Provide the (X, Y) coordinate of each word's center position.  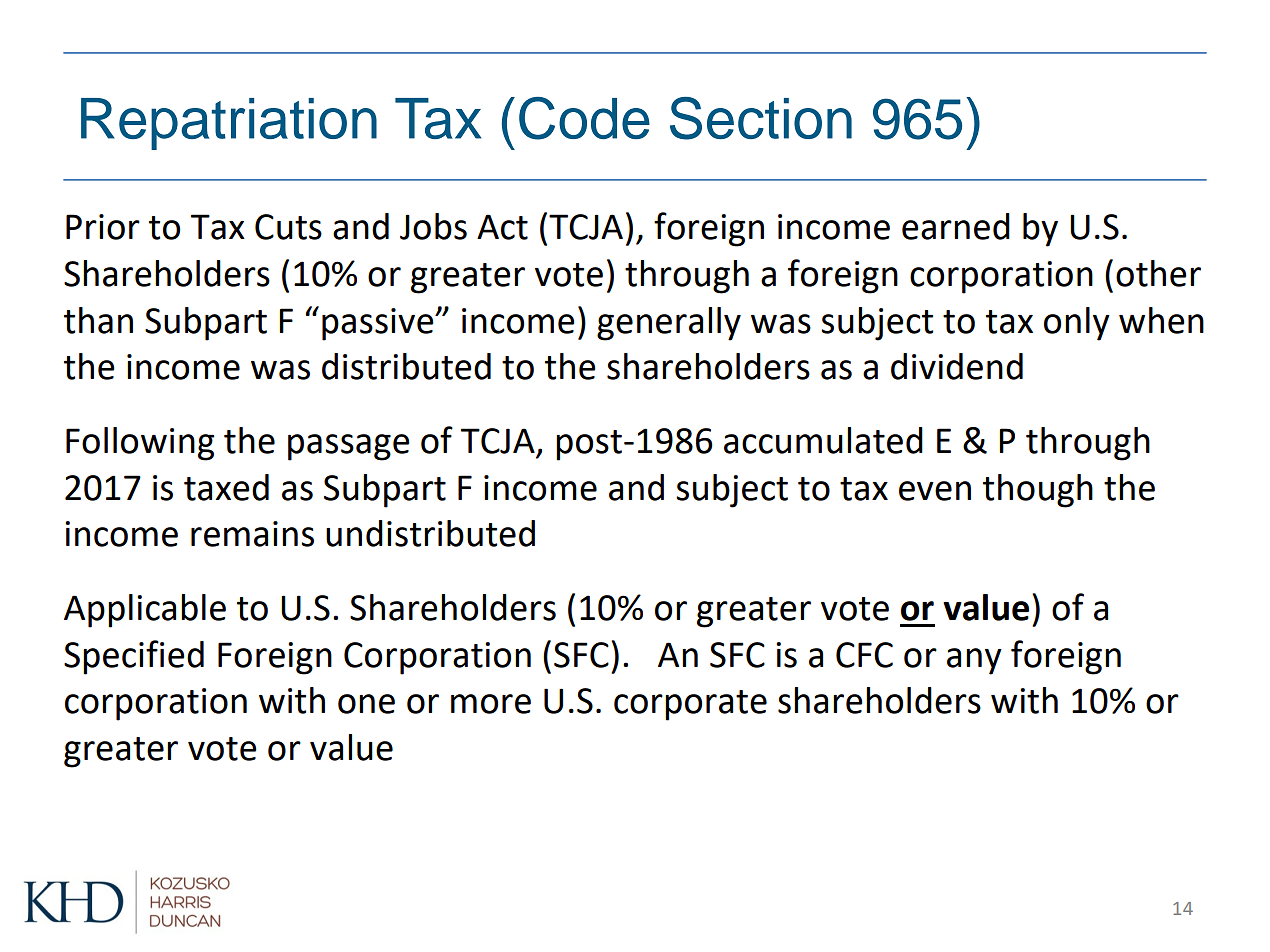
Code (584, 118)
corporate (690, 705)
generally (669, 324)
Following (140, 444)
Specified (134, 657)
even (935, 491)
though (1038, 491)
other (1158, 273)
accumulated (823, 440)
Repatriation (229, 124)
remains (252, 534)
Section (761, 118)
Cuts (288, 227)
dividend (957, 366)
